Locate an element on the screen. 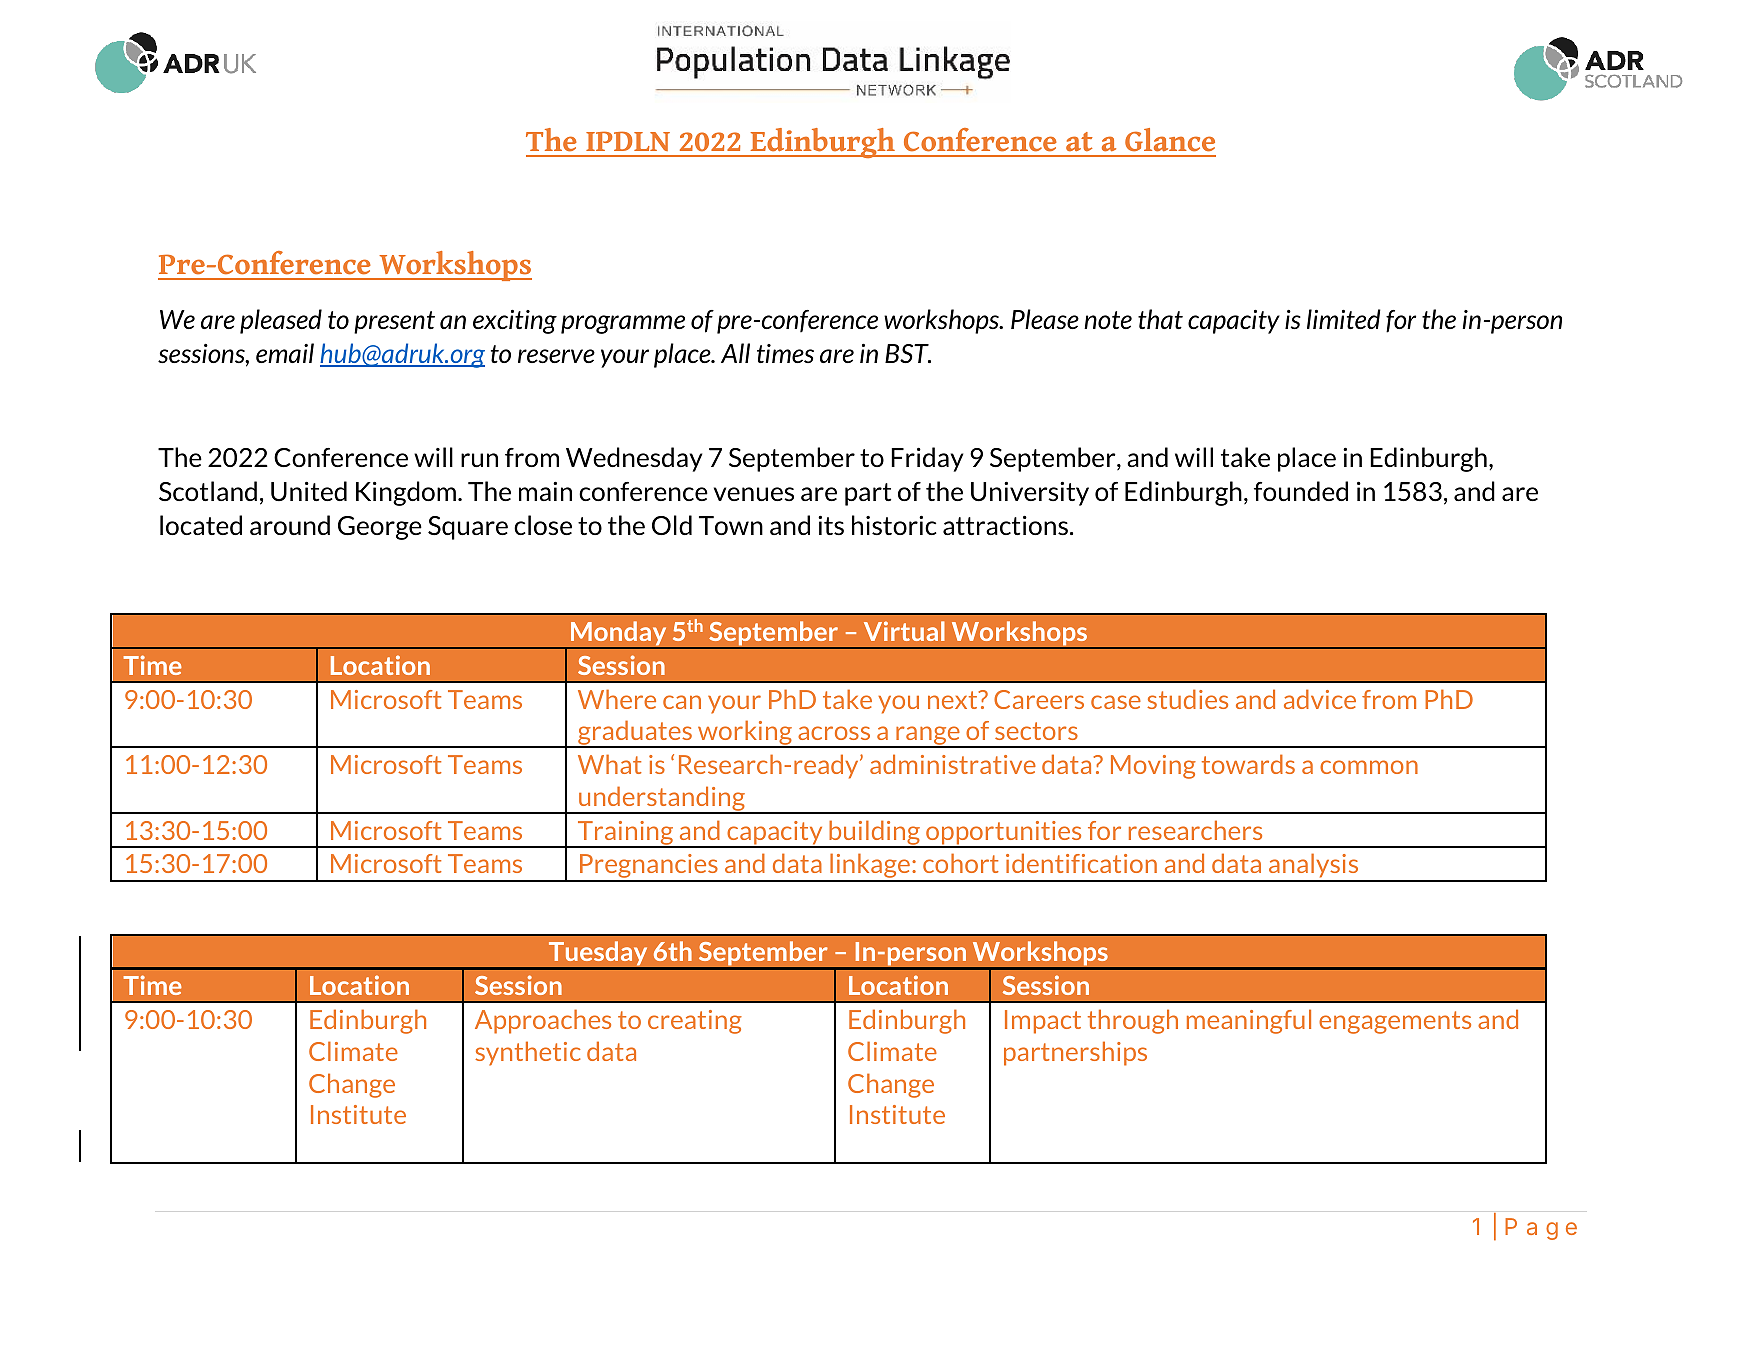 The image size is (1742, 1346). synthetic is located at coordinates (527, 1053).
